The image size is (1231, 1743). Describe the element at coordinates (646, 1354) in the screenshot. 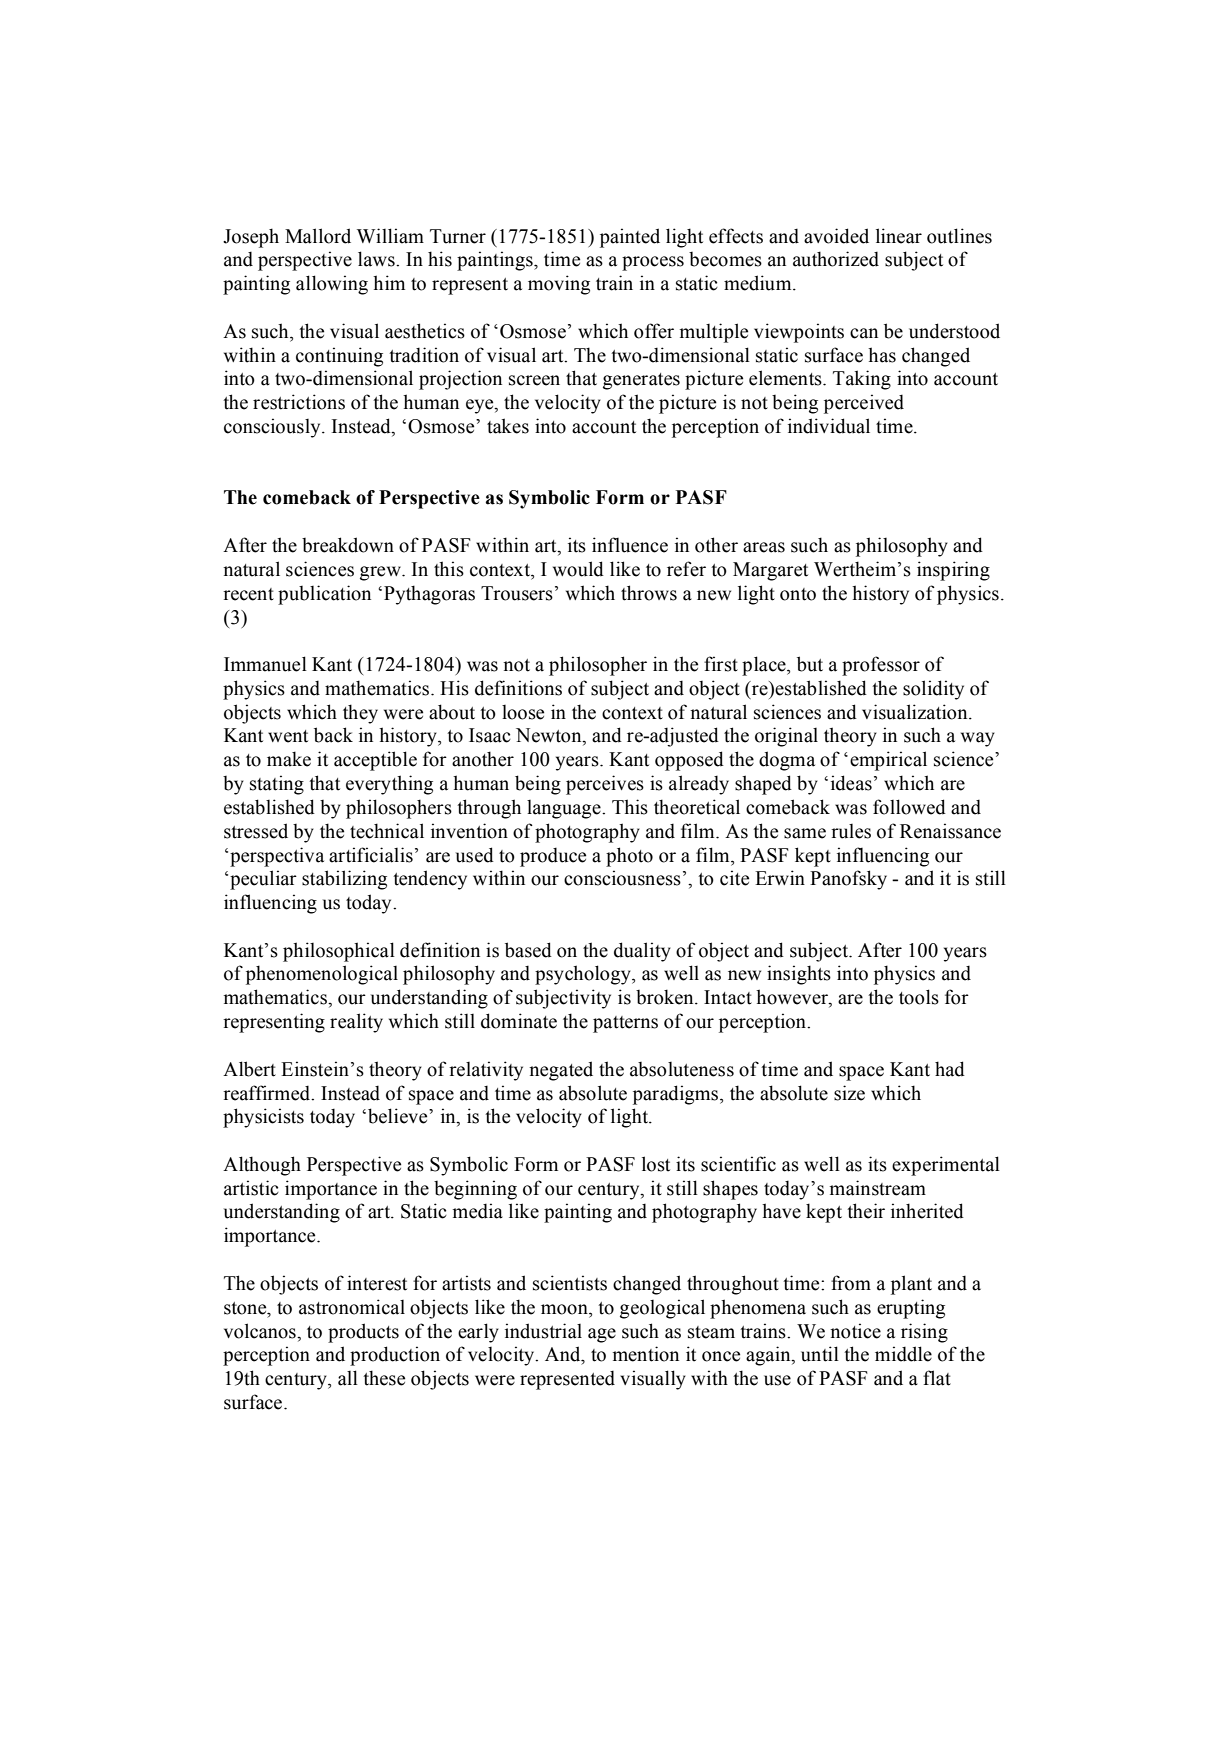

I see `mention` at that location.
